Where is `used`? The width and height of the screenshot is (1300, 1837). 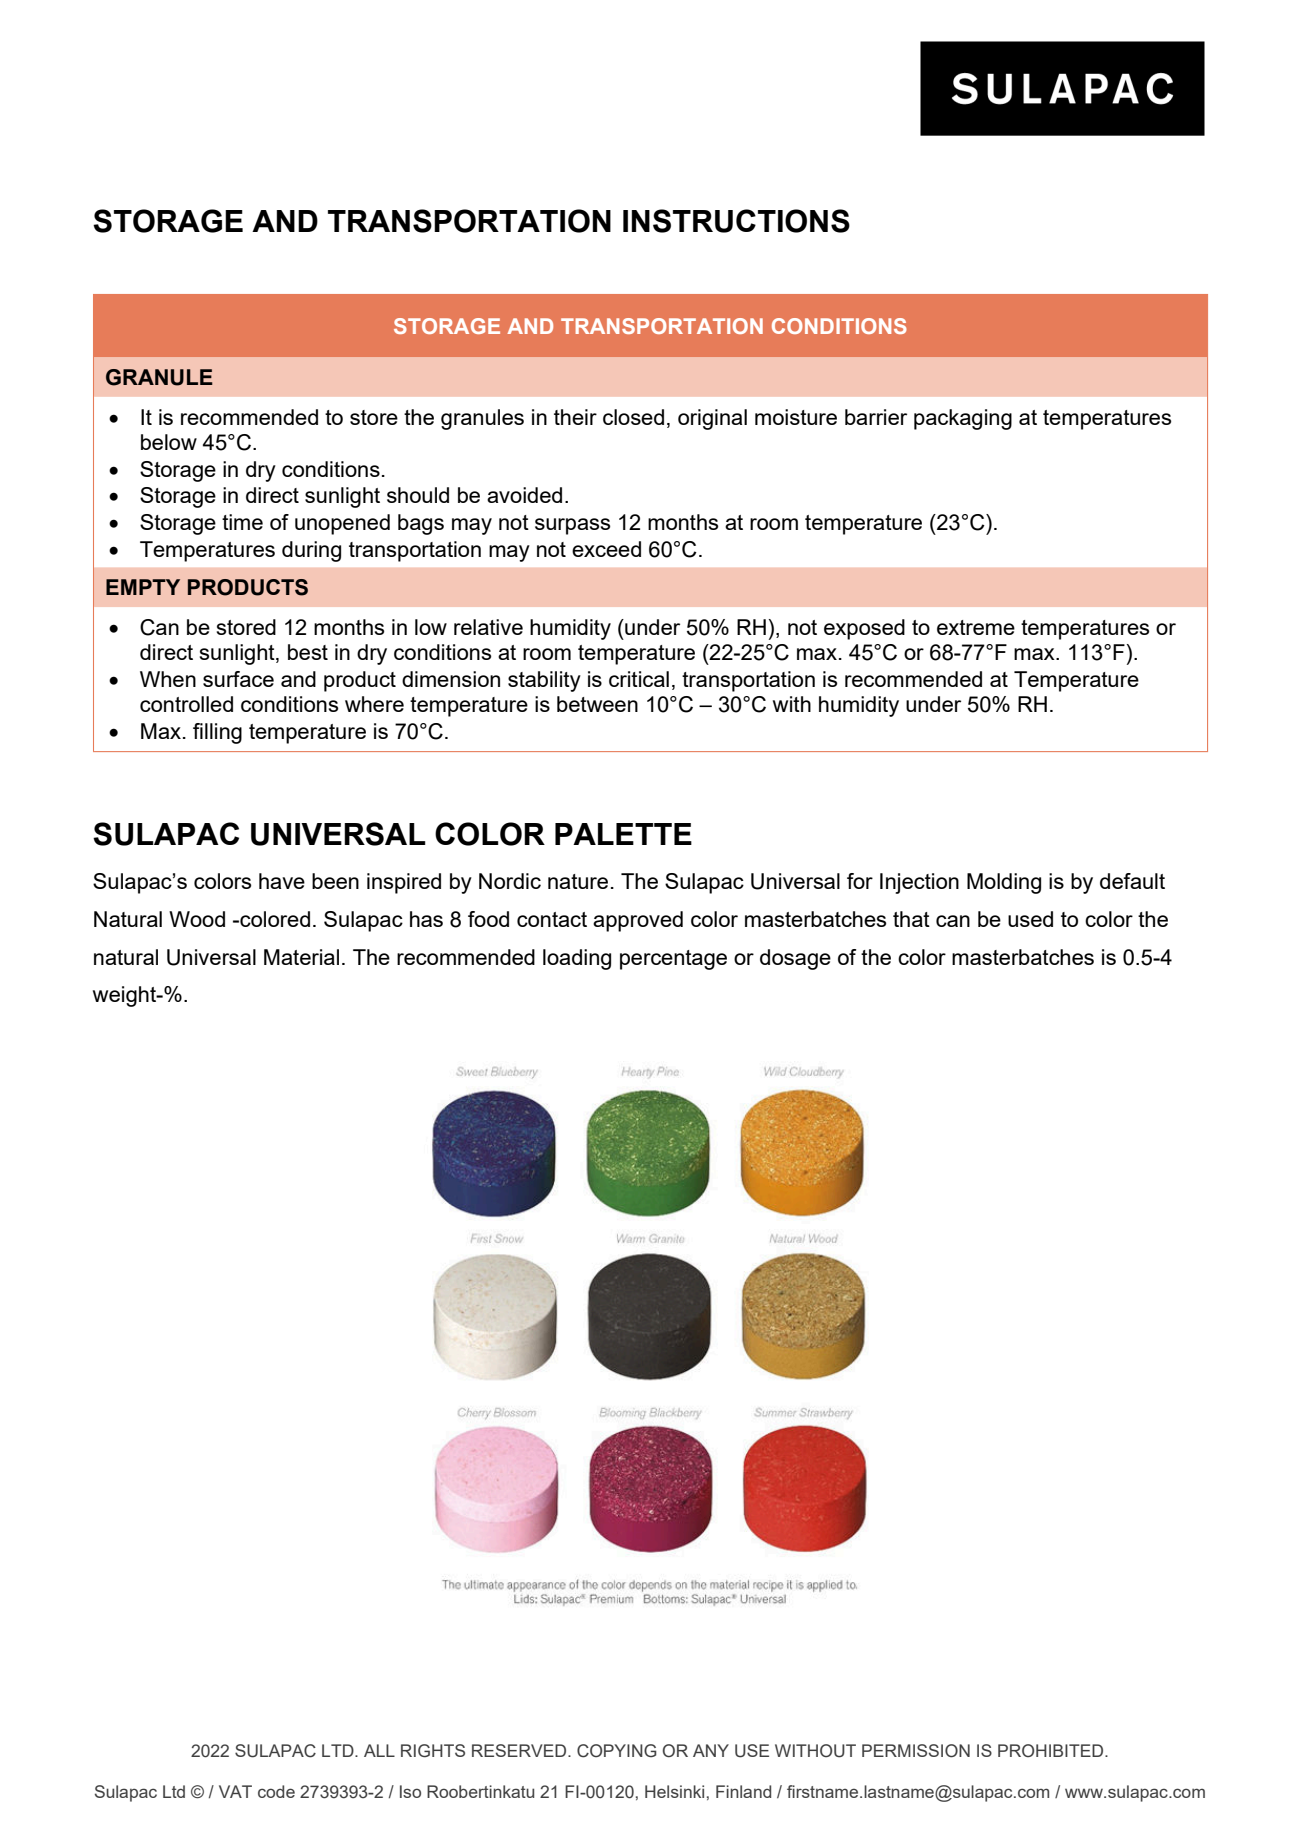 used is located at coordinates (1030, 919).
